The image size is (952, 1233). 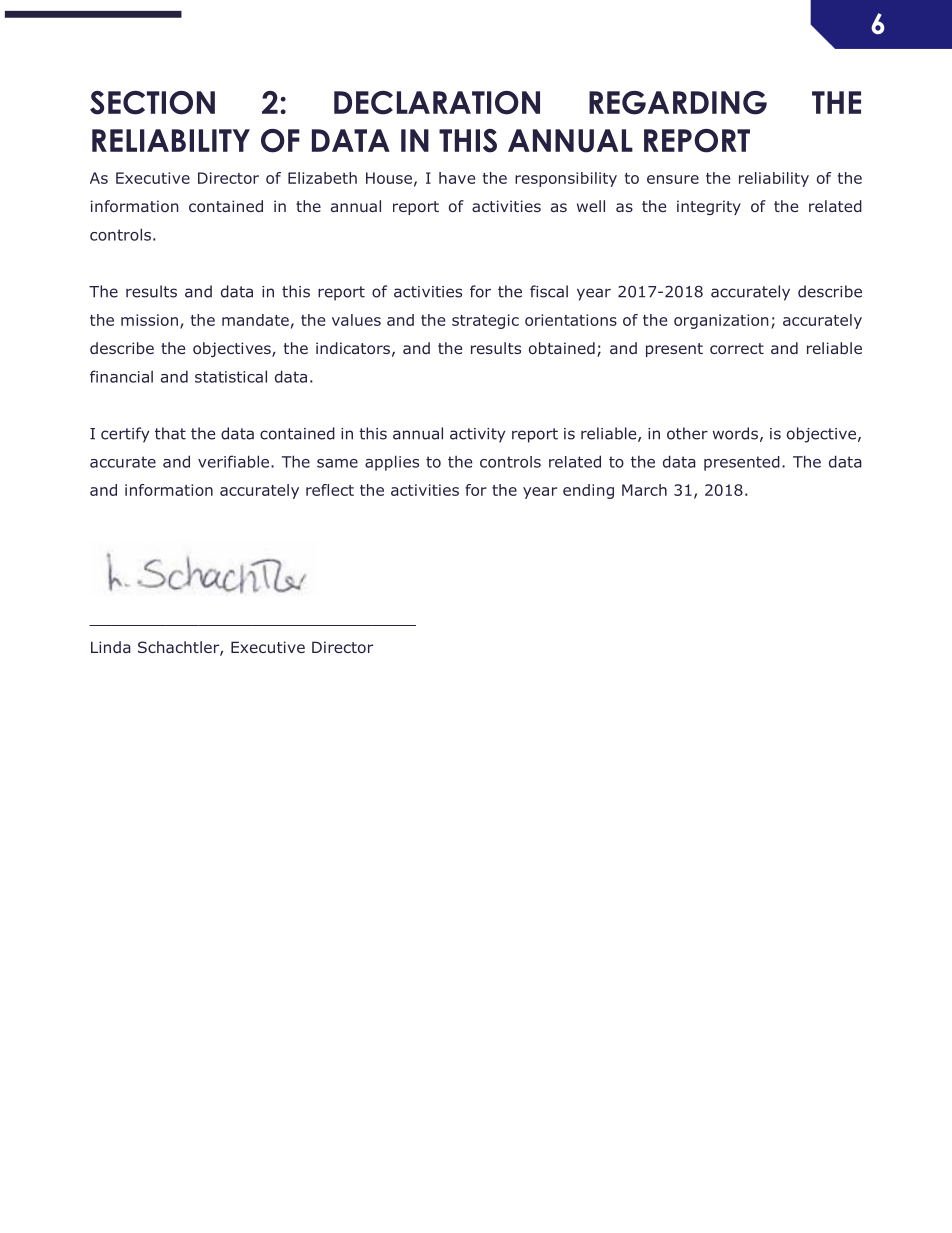 What do you see at coordinates (111, 647) in the screenshot?
I see `Linda` at bounding box center [111, 647].
